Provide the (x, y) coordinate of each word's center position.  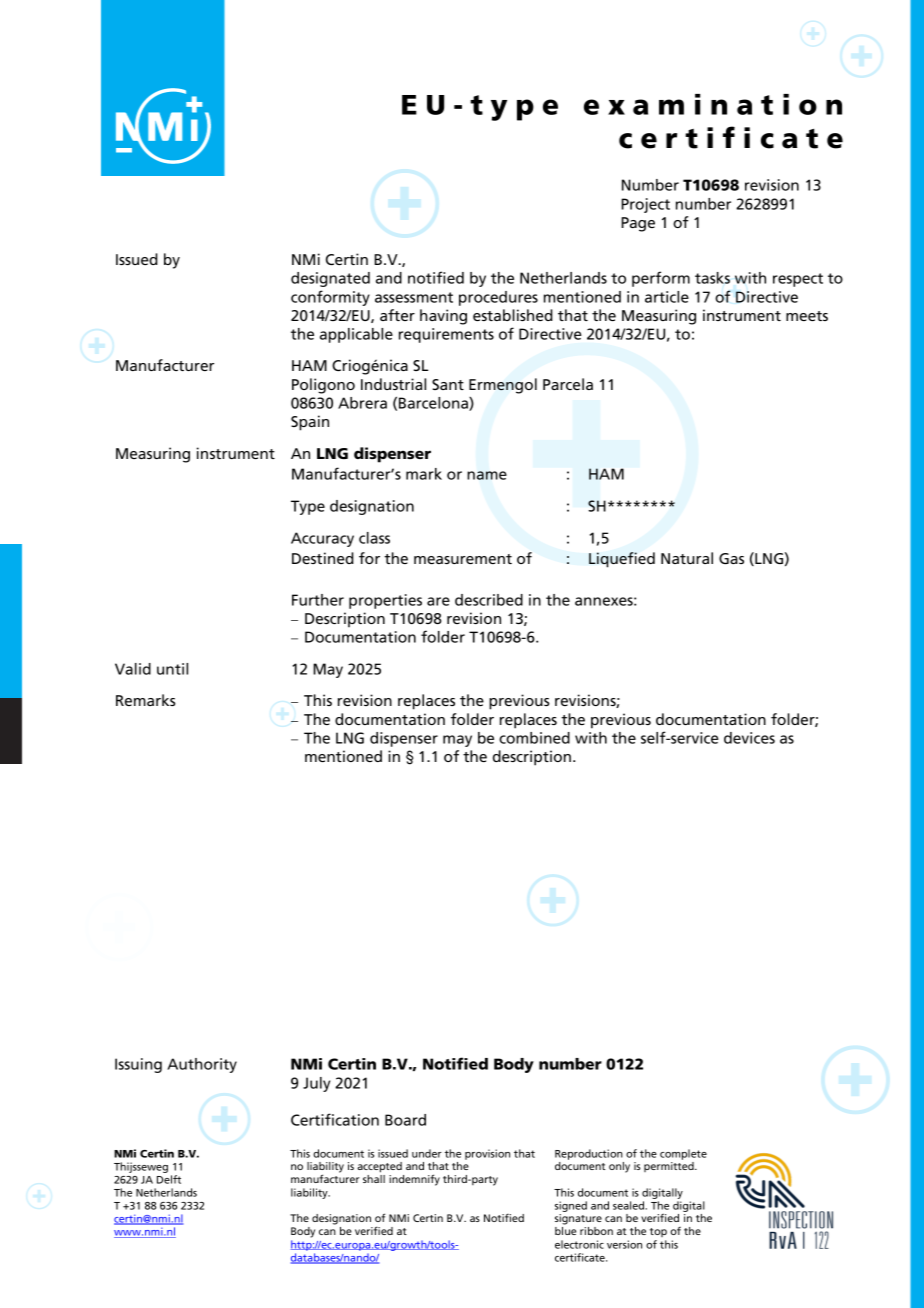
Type (308, 507)
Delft (169, 1179)
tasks (712, 278)
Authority (202, 1065)
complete (683, 1154)
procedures (498, 298)
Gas (731, 558)
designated (330, 279)
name (487, 475)
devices (749, 738)
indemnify (414, 1180)
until (172, 669)
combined (534, 738)
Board (405, 1120)
